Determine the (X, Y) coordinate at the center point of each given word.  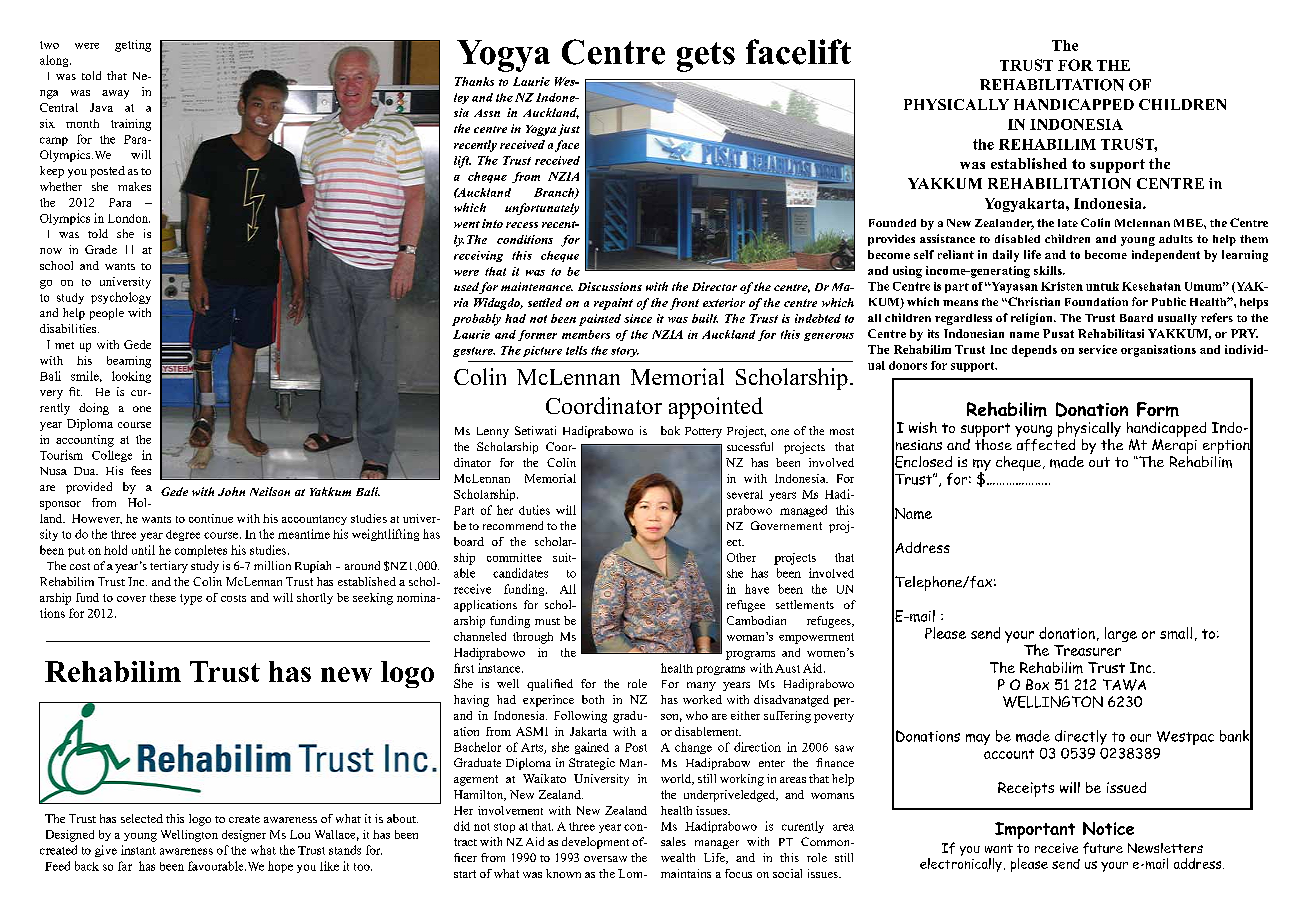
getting (133, 46)
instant (138, 850)
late (1068, 223)
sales (673, 841)
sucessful (750, 446)
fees (141, 470)
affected (1046, 443)
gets (706, 57)
